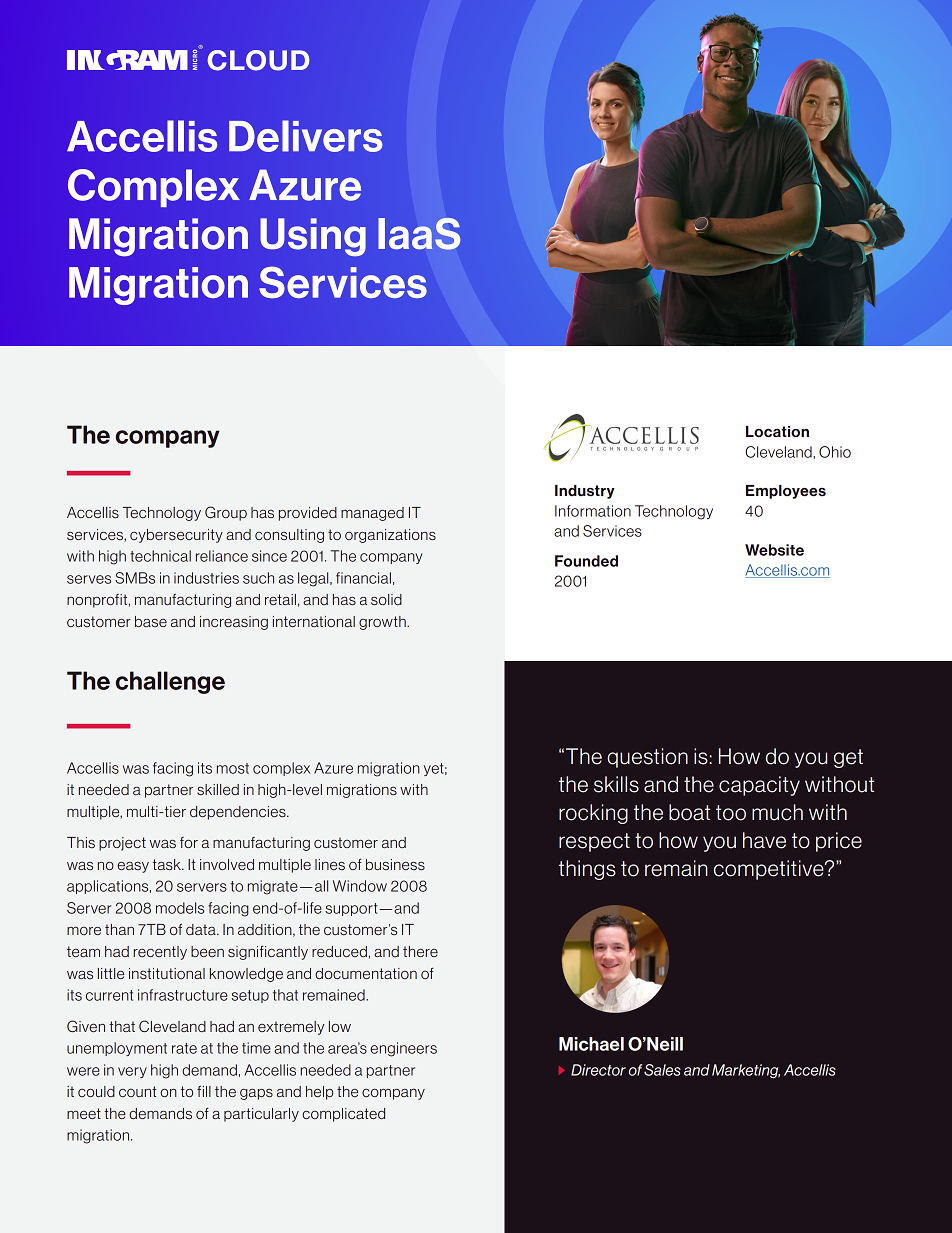  What do you see at coordinates (420, 951) in the image?
I see `there` at bounding box center [420, 951].
